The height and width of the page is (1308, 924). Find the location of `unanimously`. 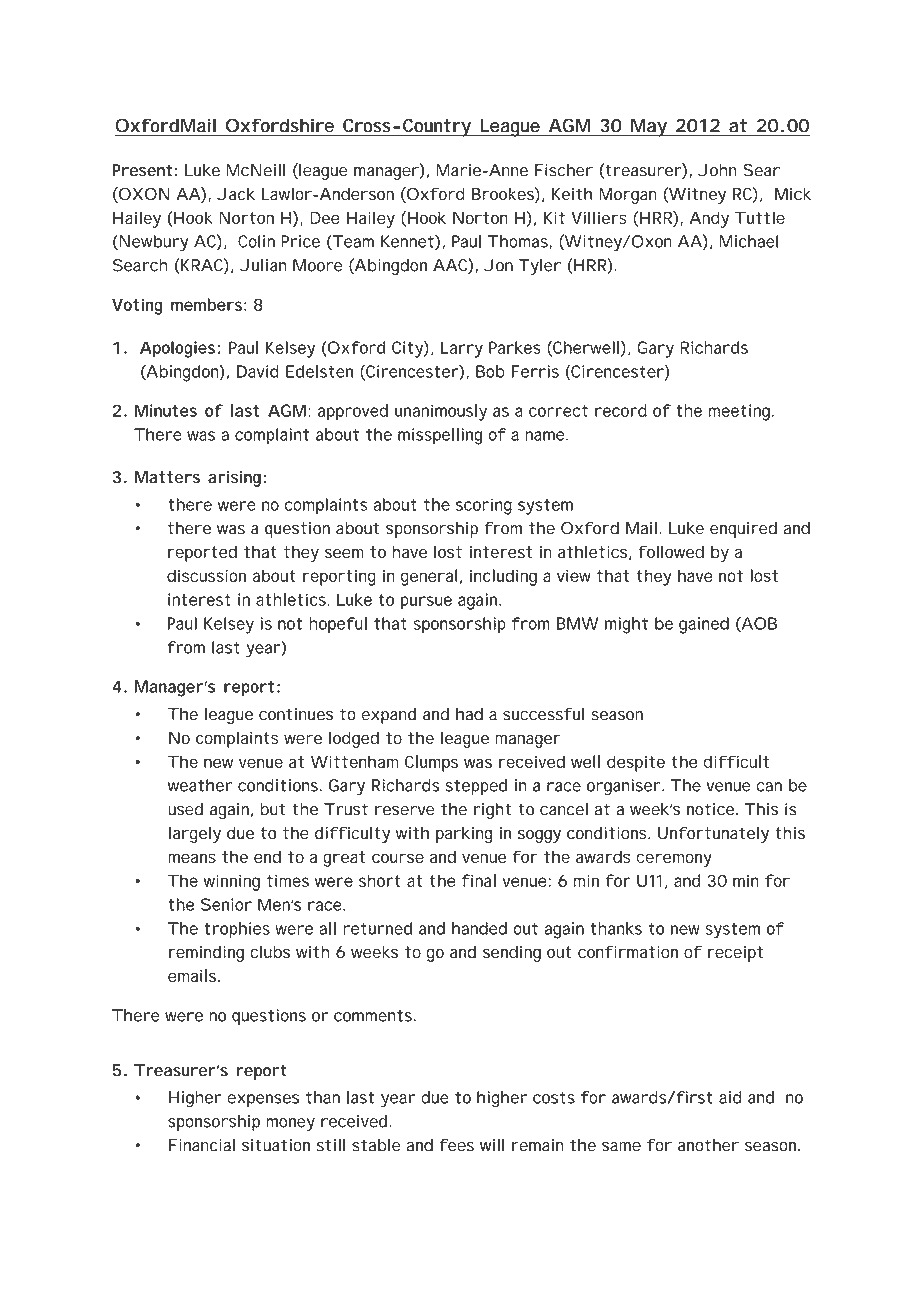

unanimously is located at coordinates (441, 412).
